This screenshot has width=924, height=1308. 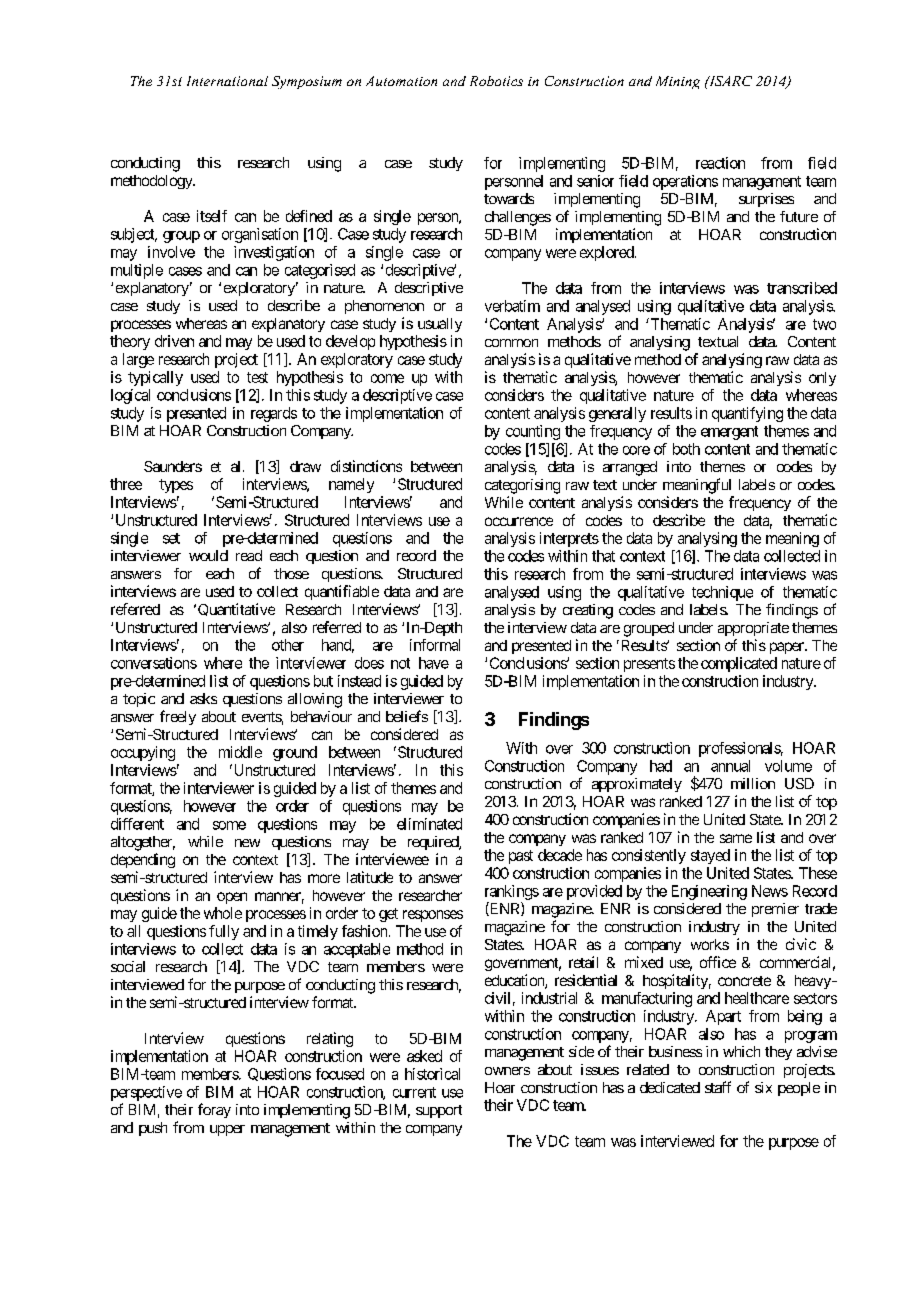 I want to click on annual, so click(x=730, y=766).
